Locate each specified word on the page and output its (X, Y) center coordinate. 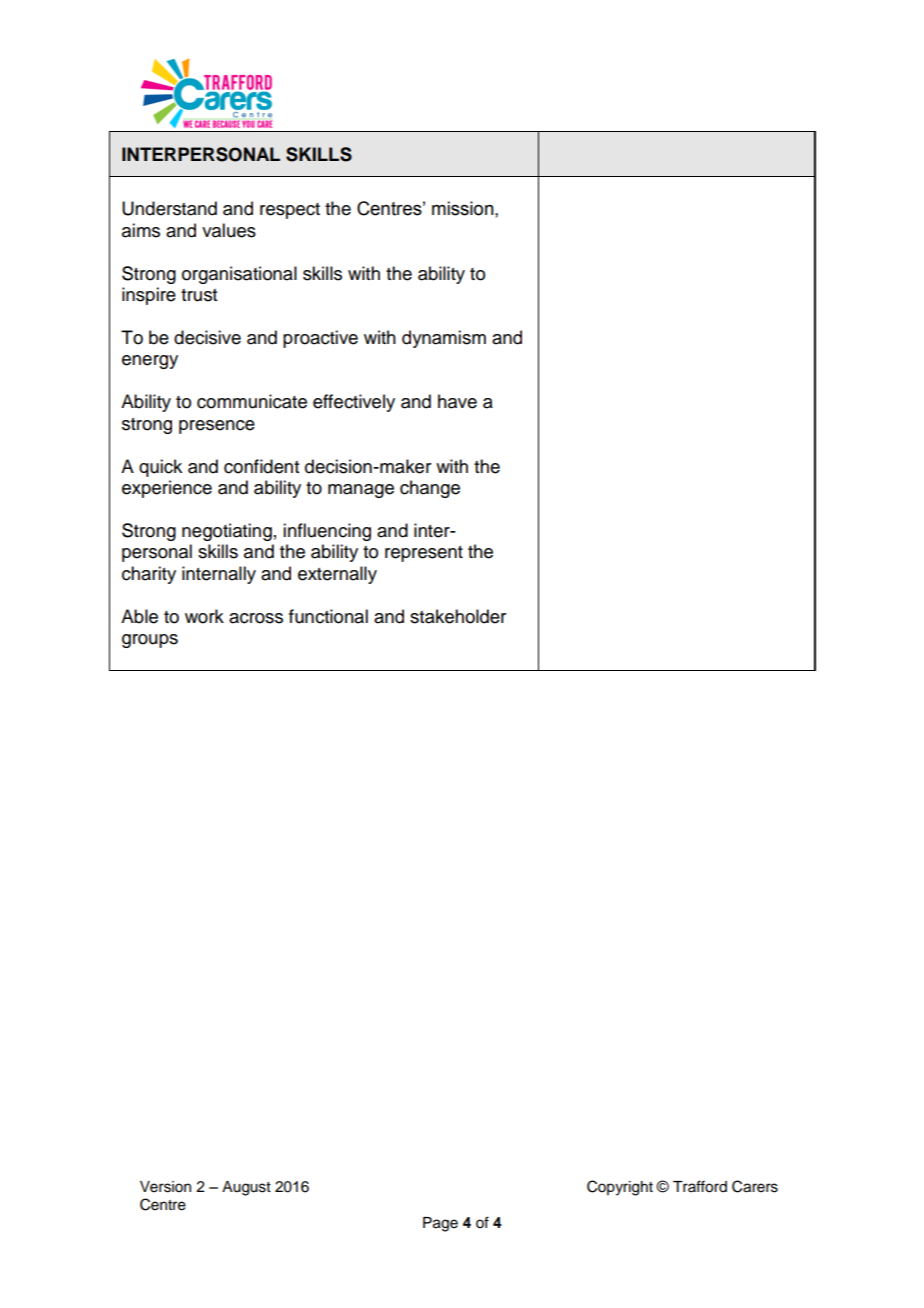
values (229, 230)
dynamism (444, 339)
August (246, 1188)
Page (440, 1224)
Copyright (620, 1188)
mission (464, 208)
